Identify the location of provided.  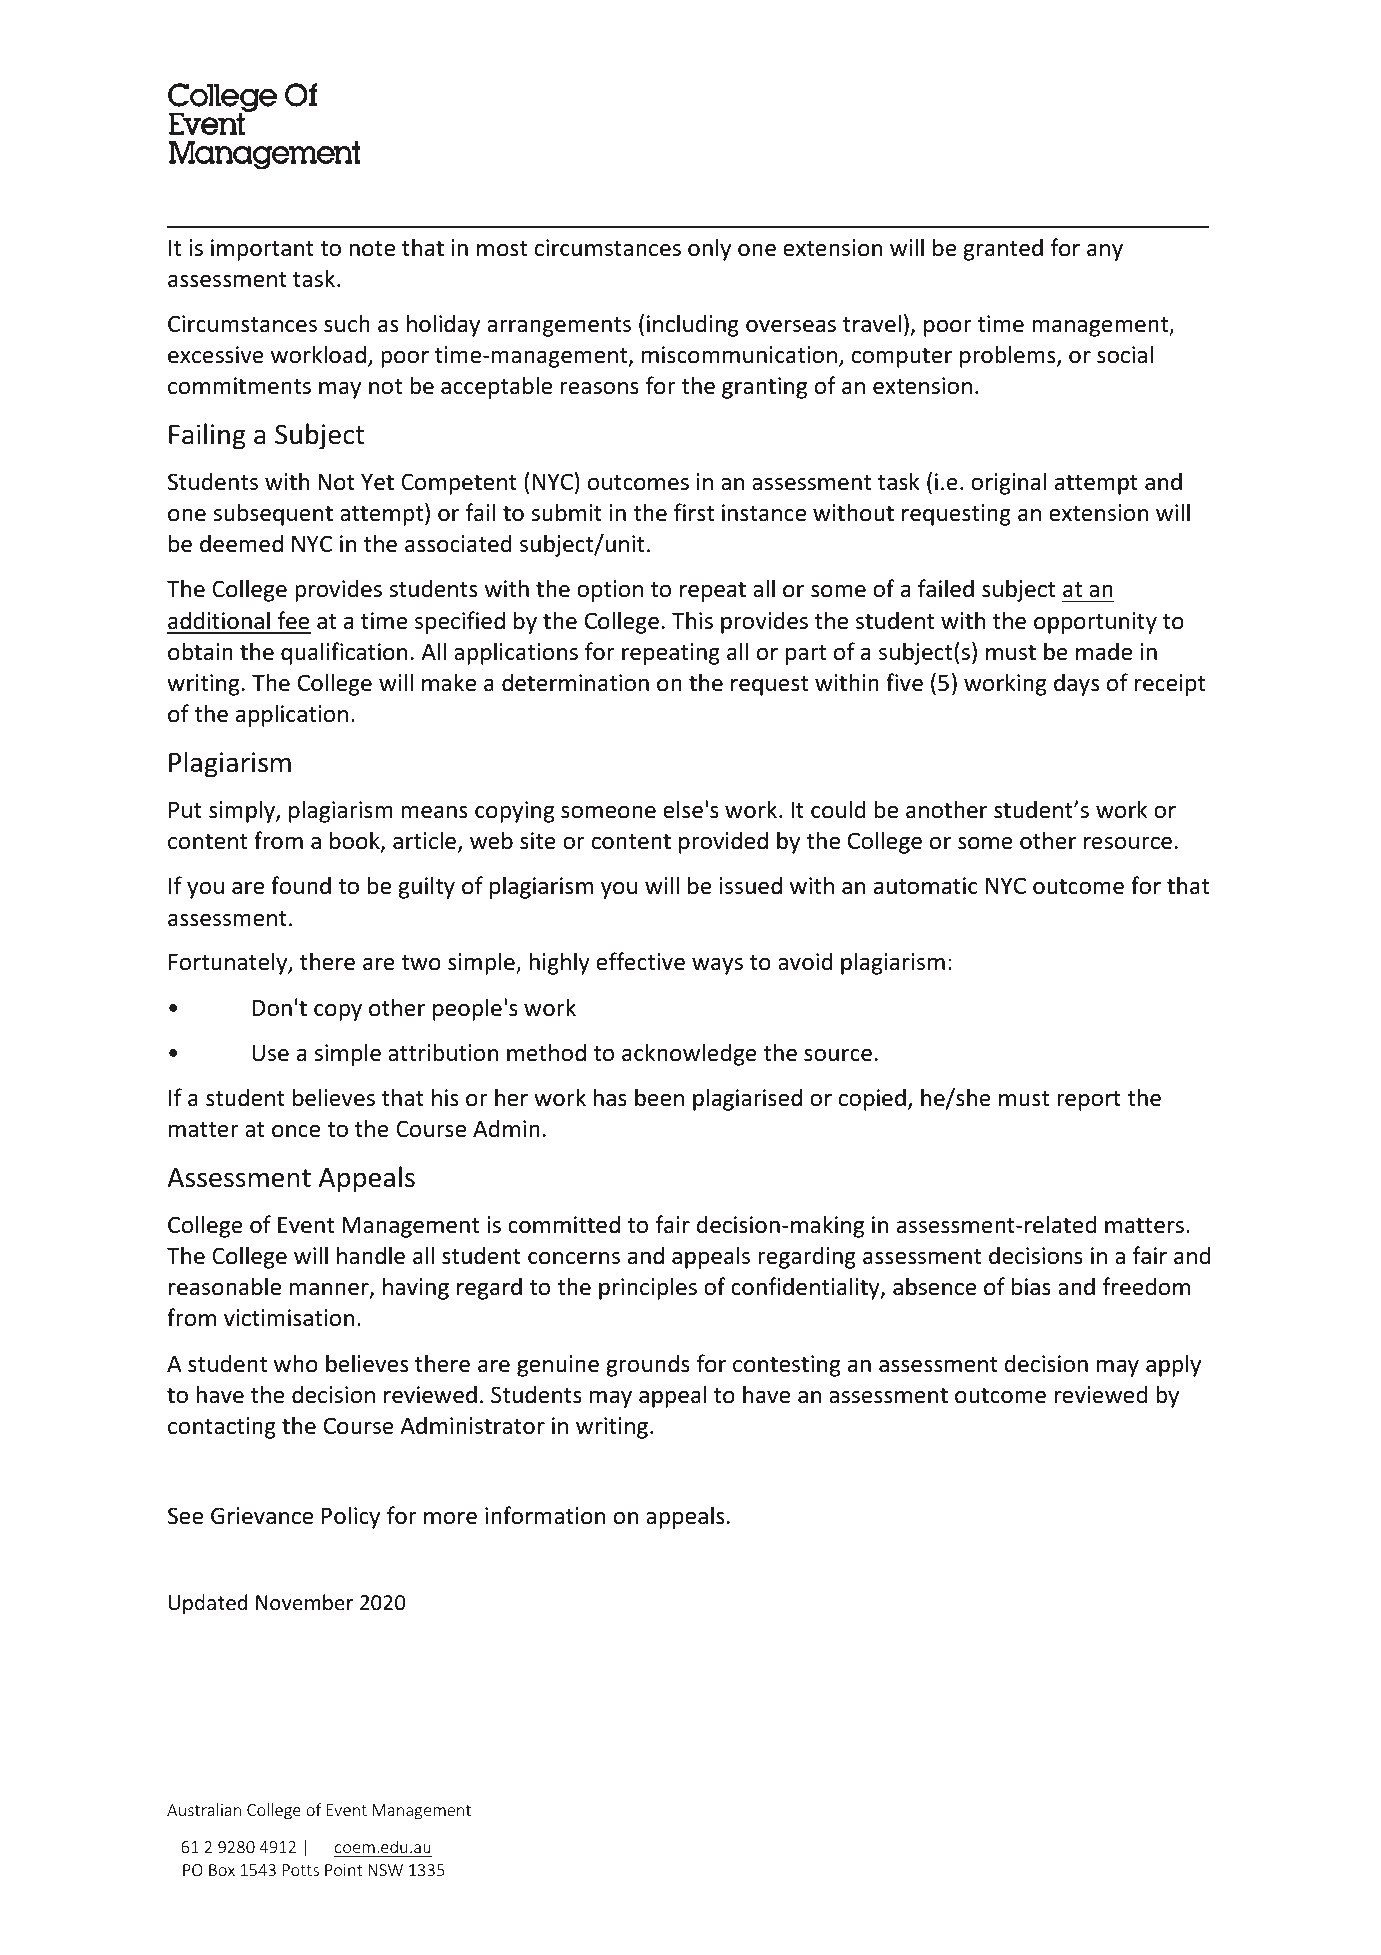
(723, 842).
